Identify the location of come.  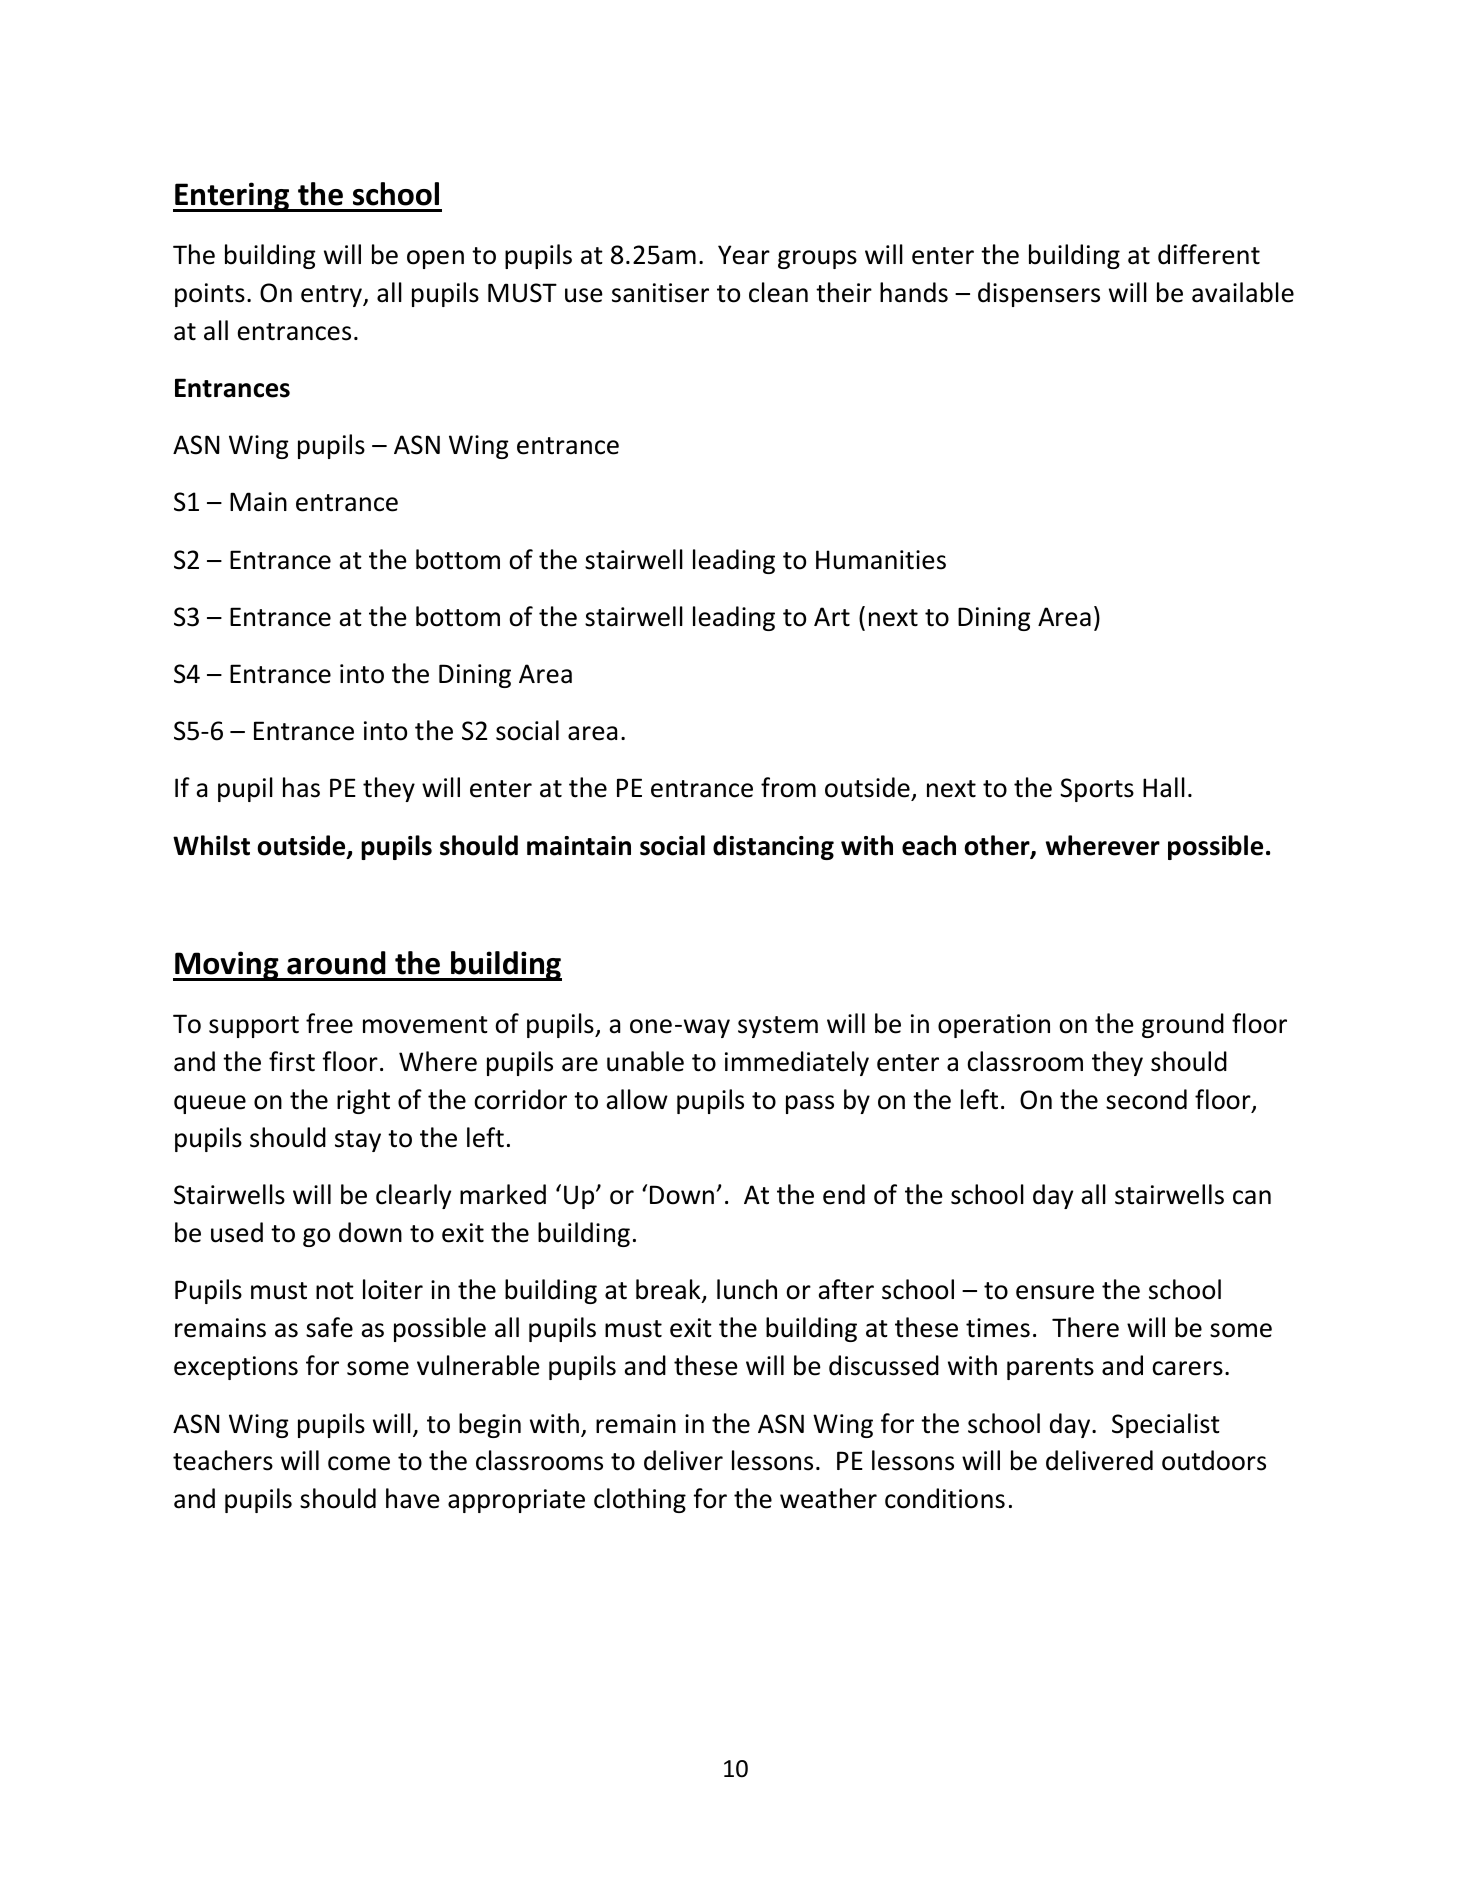
(359, 1463).
